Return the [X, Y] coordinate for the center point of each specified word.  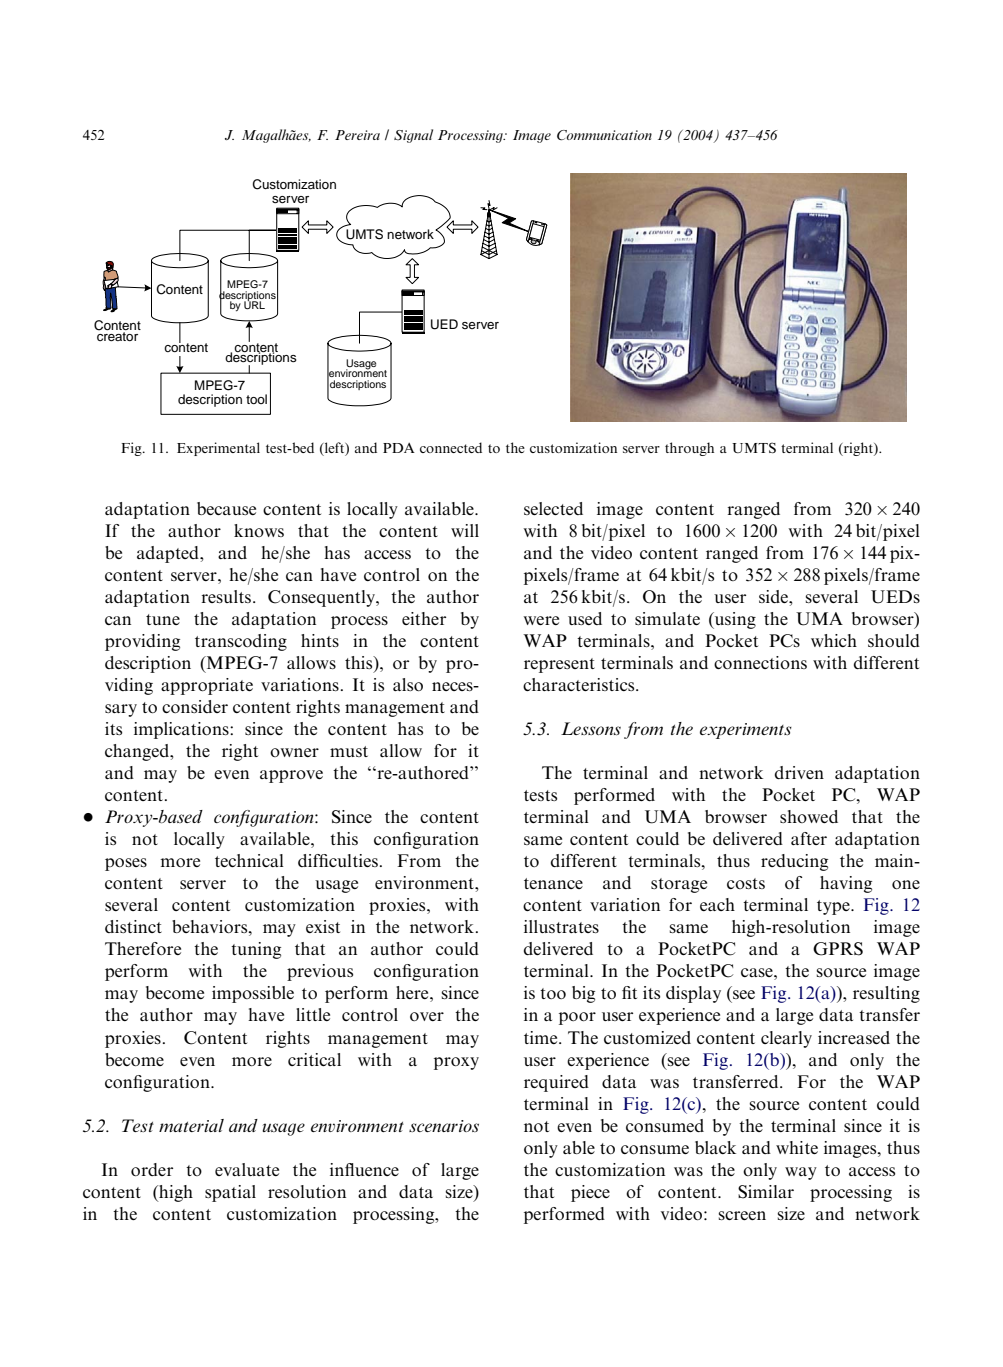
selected [553, 508]
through [689, 449]
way [801, 1173]
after [809, 838]
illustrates [561, 926]
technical [249, 860]
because [226, 508]
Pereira [357, 135]
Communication [604, 135]
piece [590, 1193]
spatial [230, 1193]
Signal [413, 136]
